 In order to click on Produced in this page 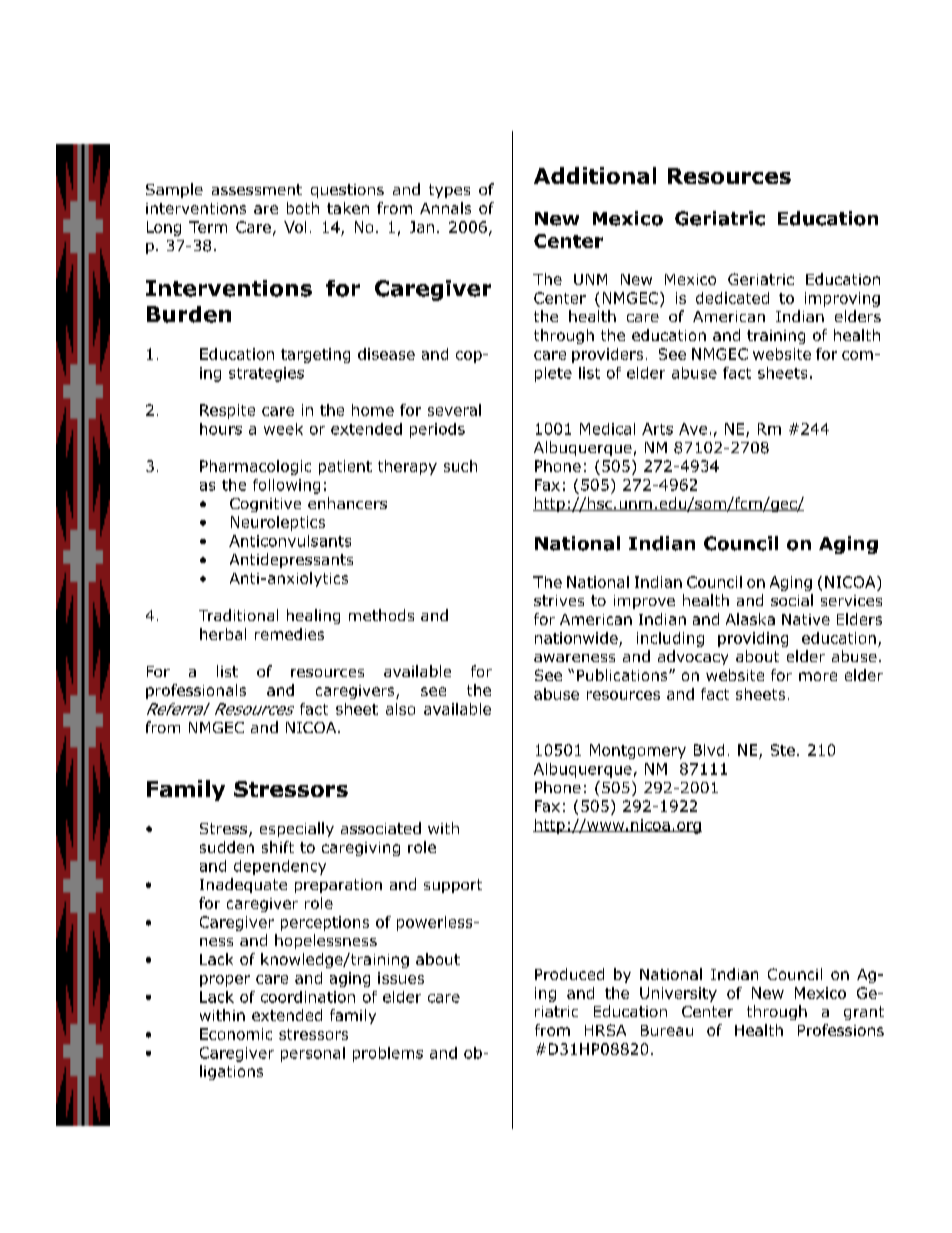, I will do `click(569, 974)`.
